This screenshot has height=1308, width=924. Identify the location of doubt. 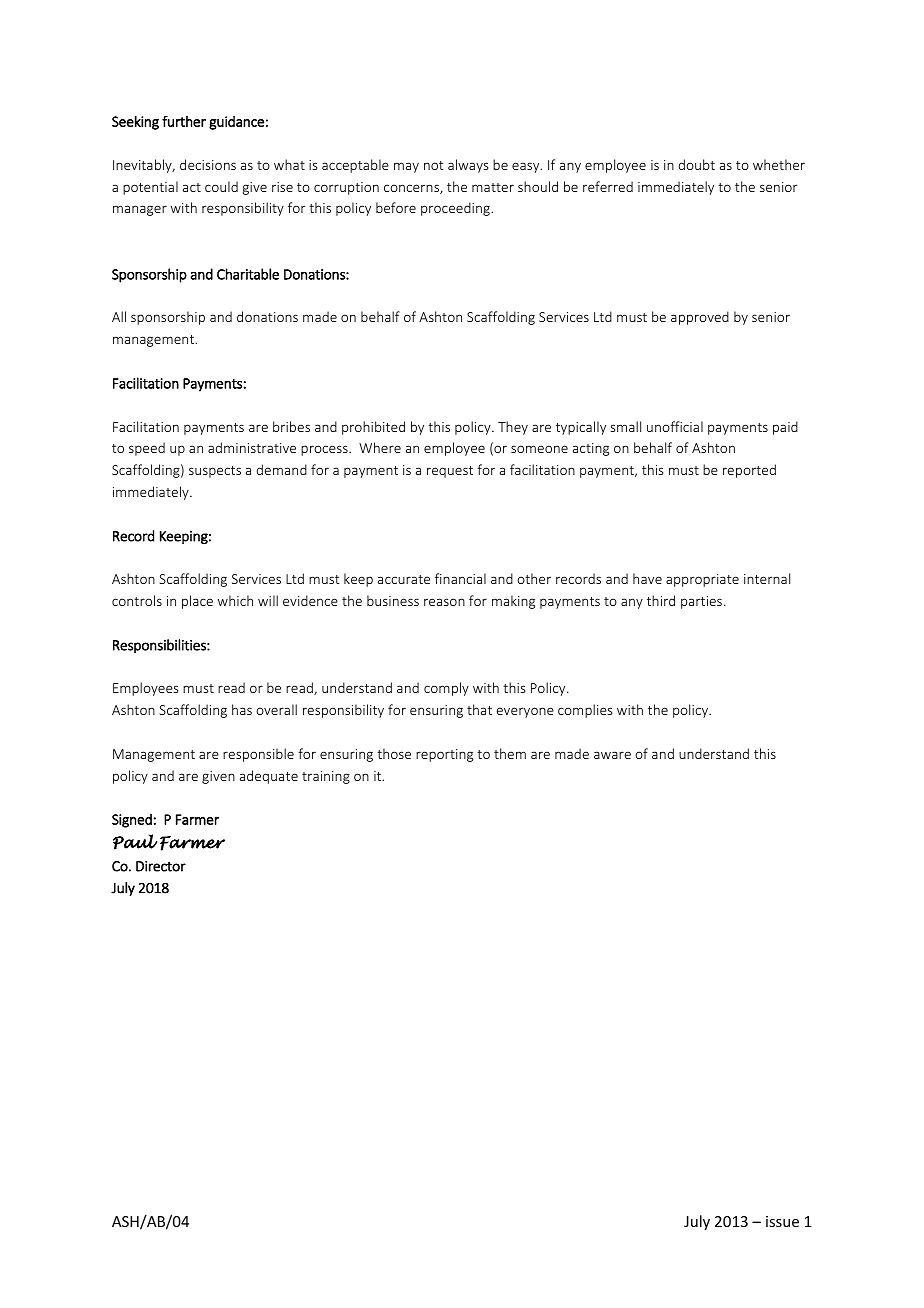
(697, 164).
